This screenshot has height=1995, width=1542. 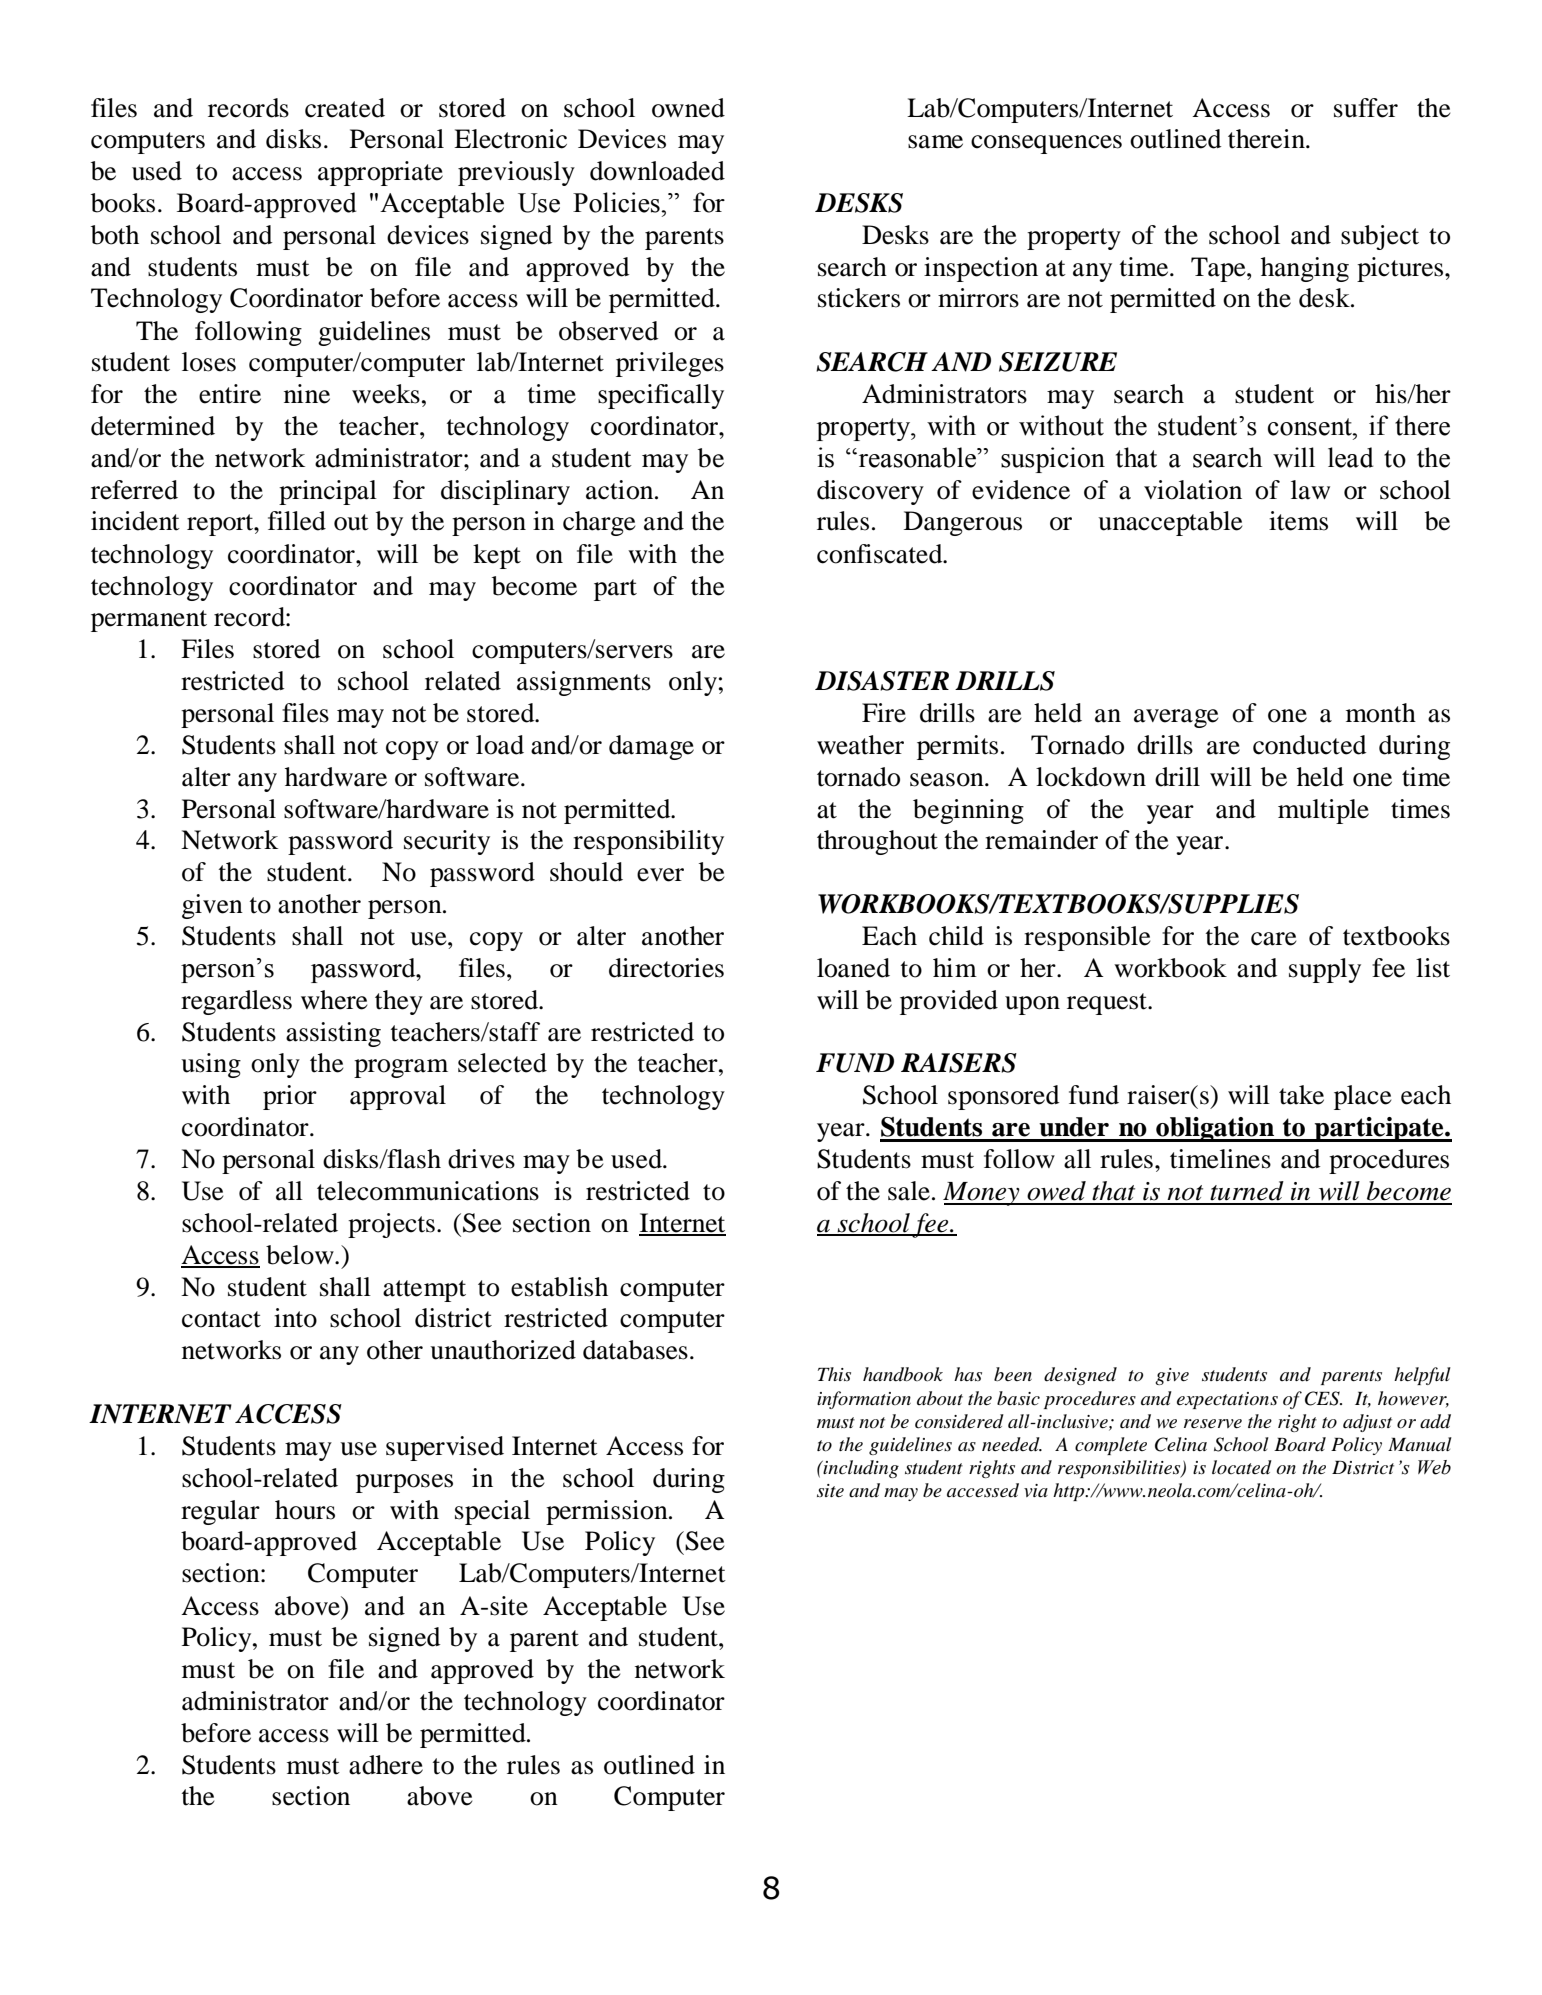 I want to click on below, so click(x=301, y=1255).
